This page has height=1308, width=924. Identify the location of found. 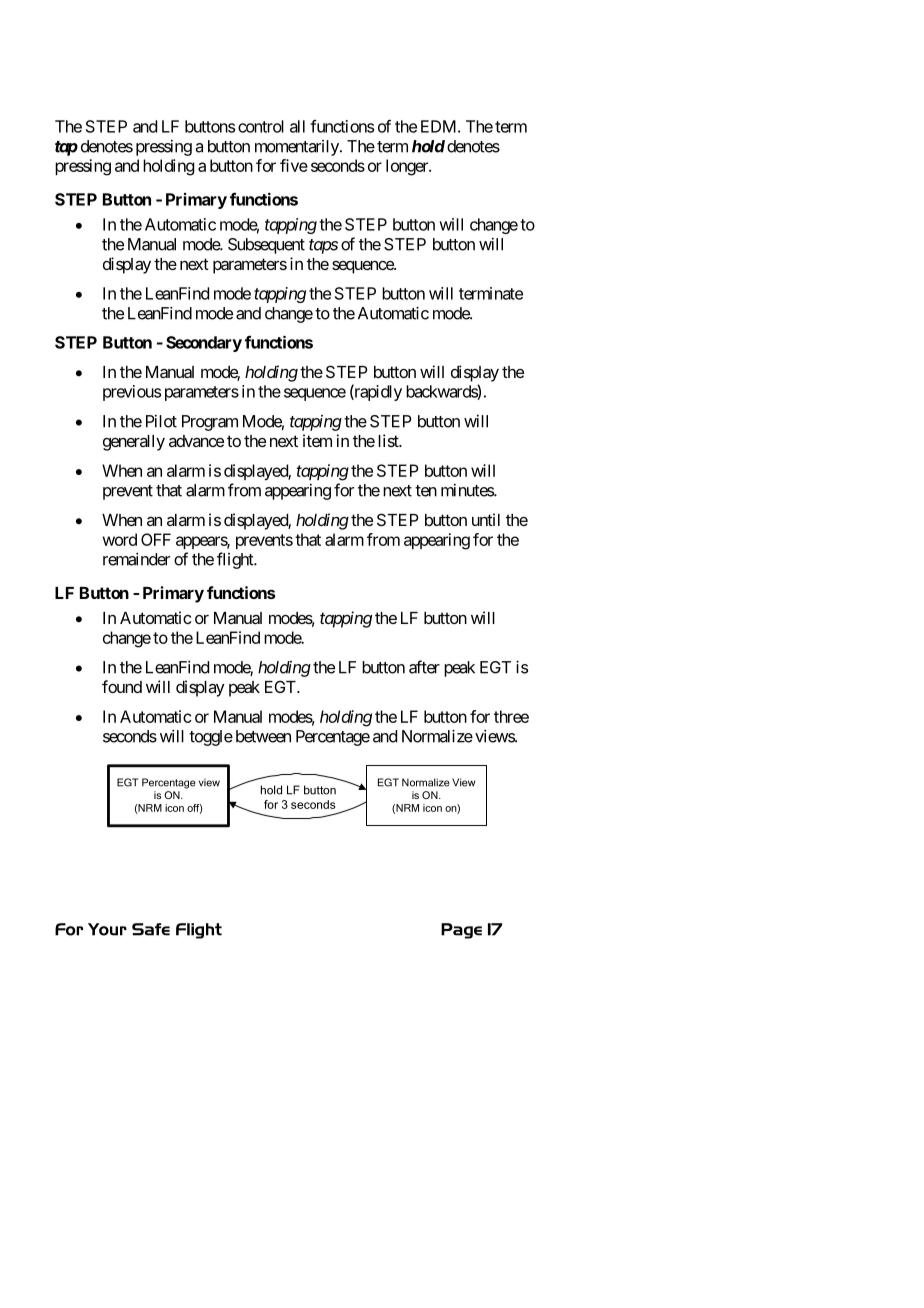
(122, 686).
